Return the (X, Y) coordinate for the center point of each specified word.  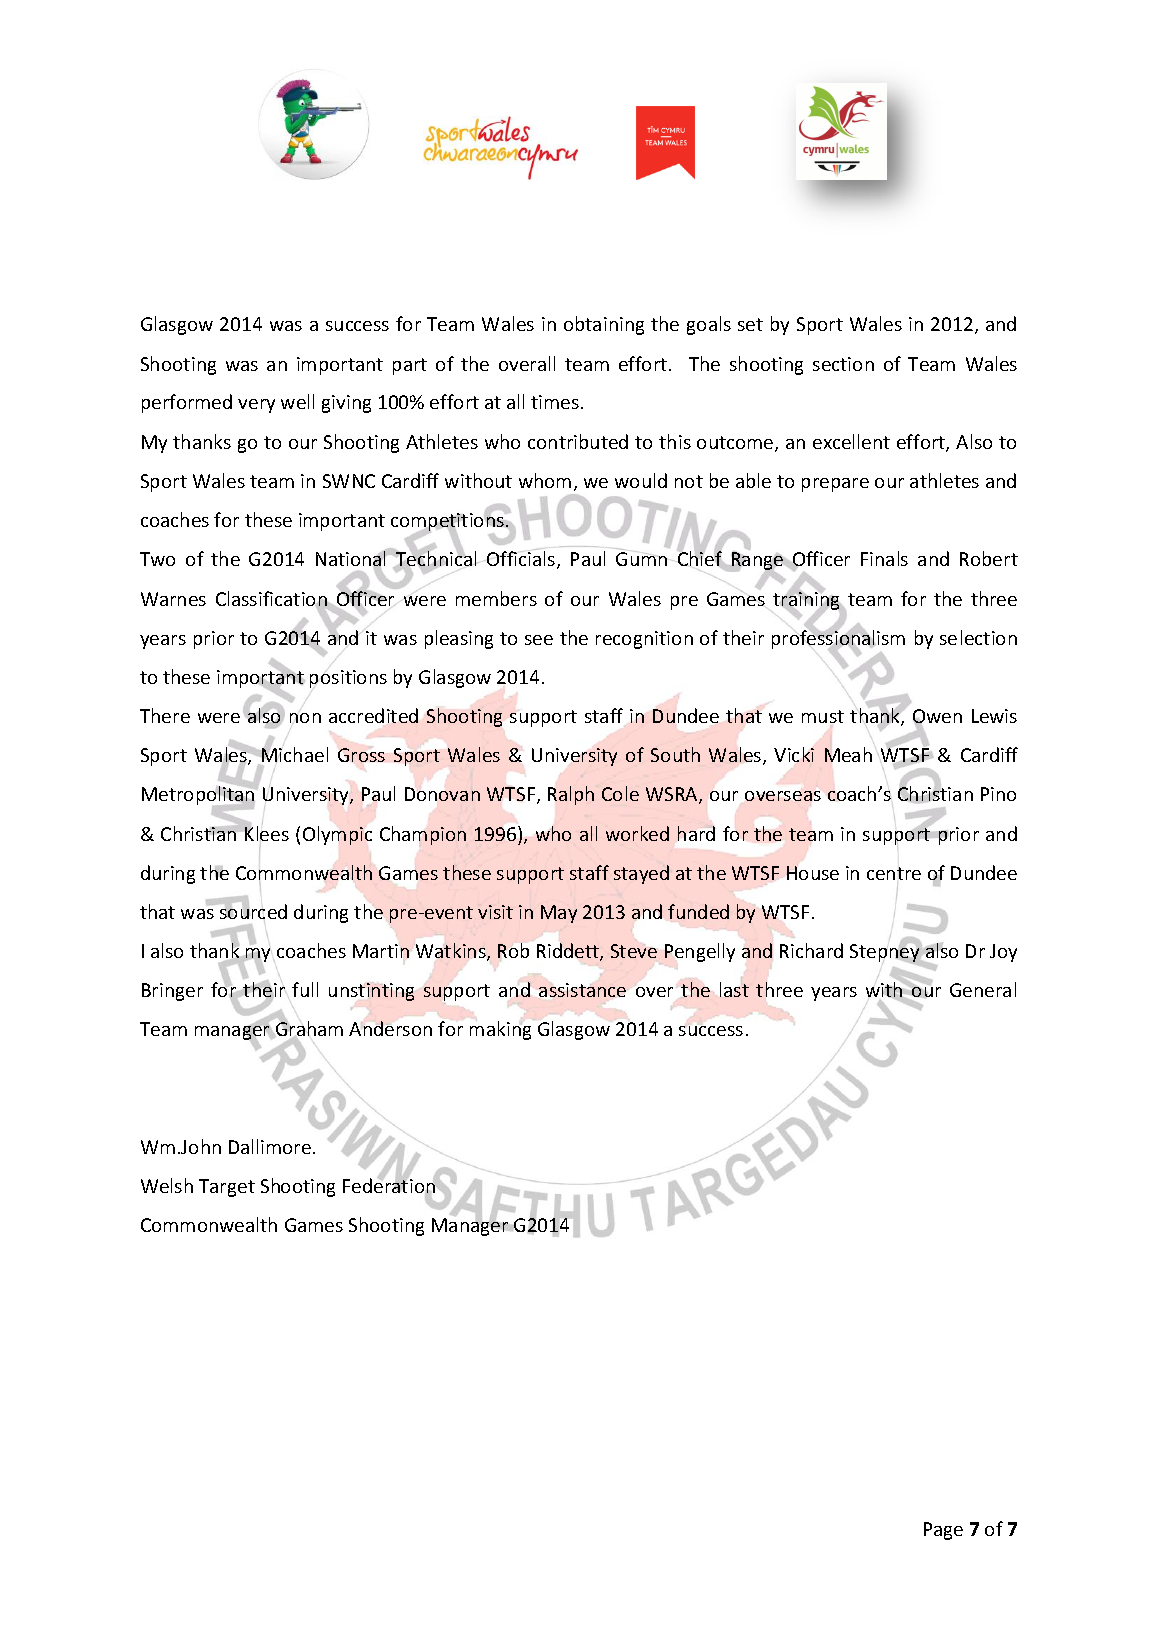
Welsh (167, 1185)
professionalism (838, 639)
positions (348, 679)
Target (227, 1188)
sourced (252, 910)
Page (943, 1531)
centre (894, 873)
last (734, 989)
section (843, 364)
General (983, 989)
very (256, 406)
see (539, 640)
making (500, 1030)
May (559, 914)
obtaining (604, 325)
